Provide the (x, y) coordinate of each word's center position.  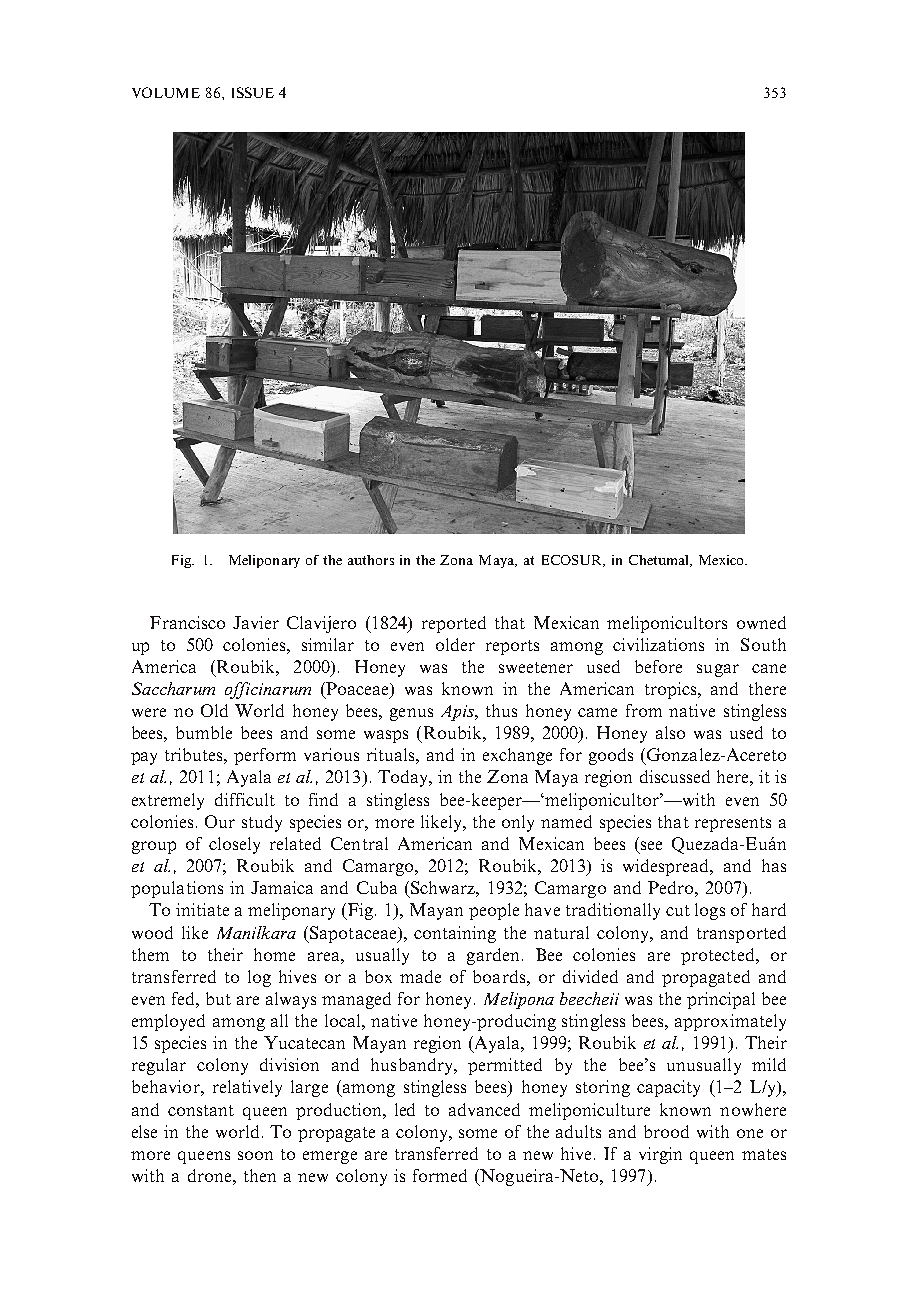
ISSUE (253, 92)
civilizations (658, 644)
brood (666, 1131)
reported (454, 624)
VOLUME (166, 92)
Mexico (722, 560)
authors (371, 560)
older (455, 644)
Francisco (187, 622)
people (494, 911)
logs (710, 911)
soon (255, 1155)
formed (440, 1175)
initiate (202, 909)
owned (761, 622)
